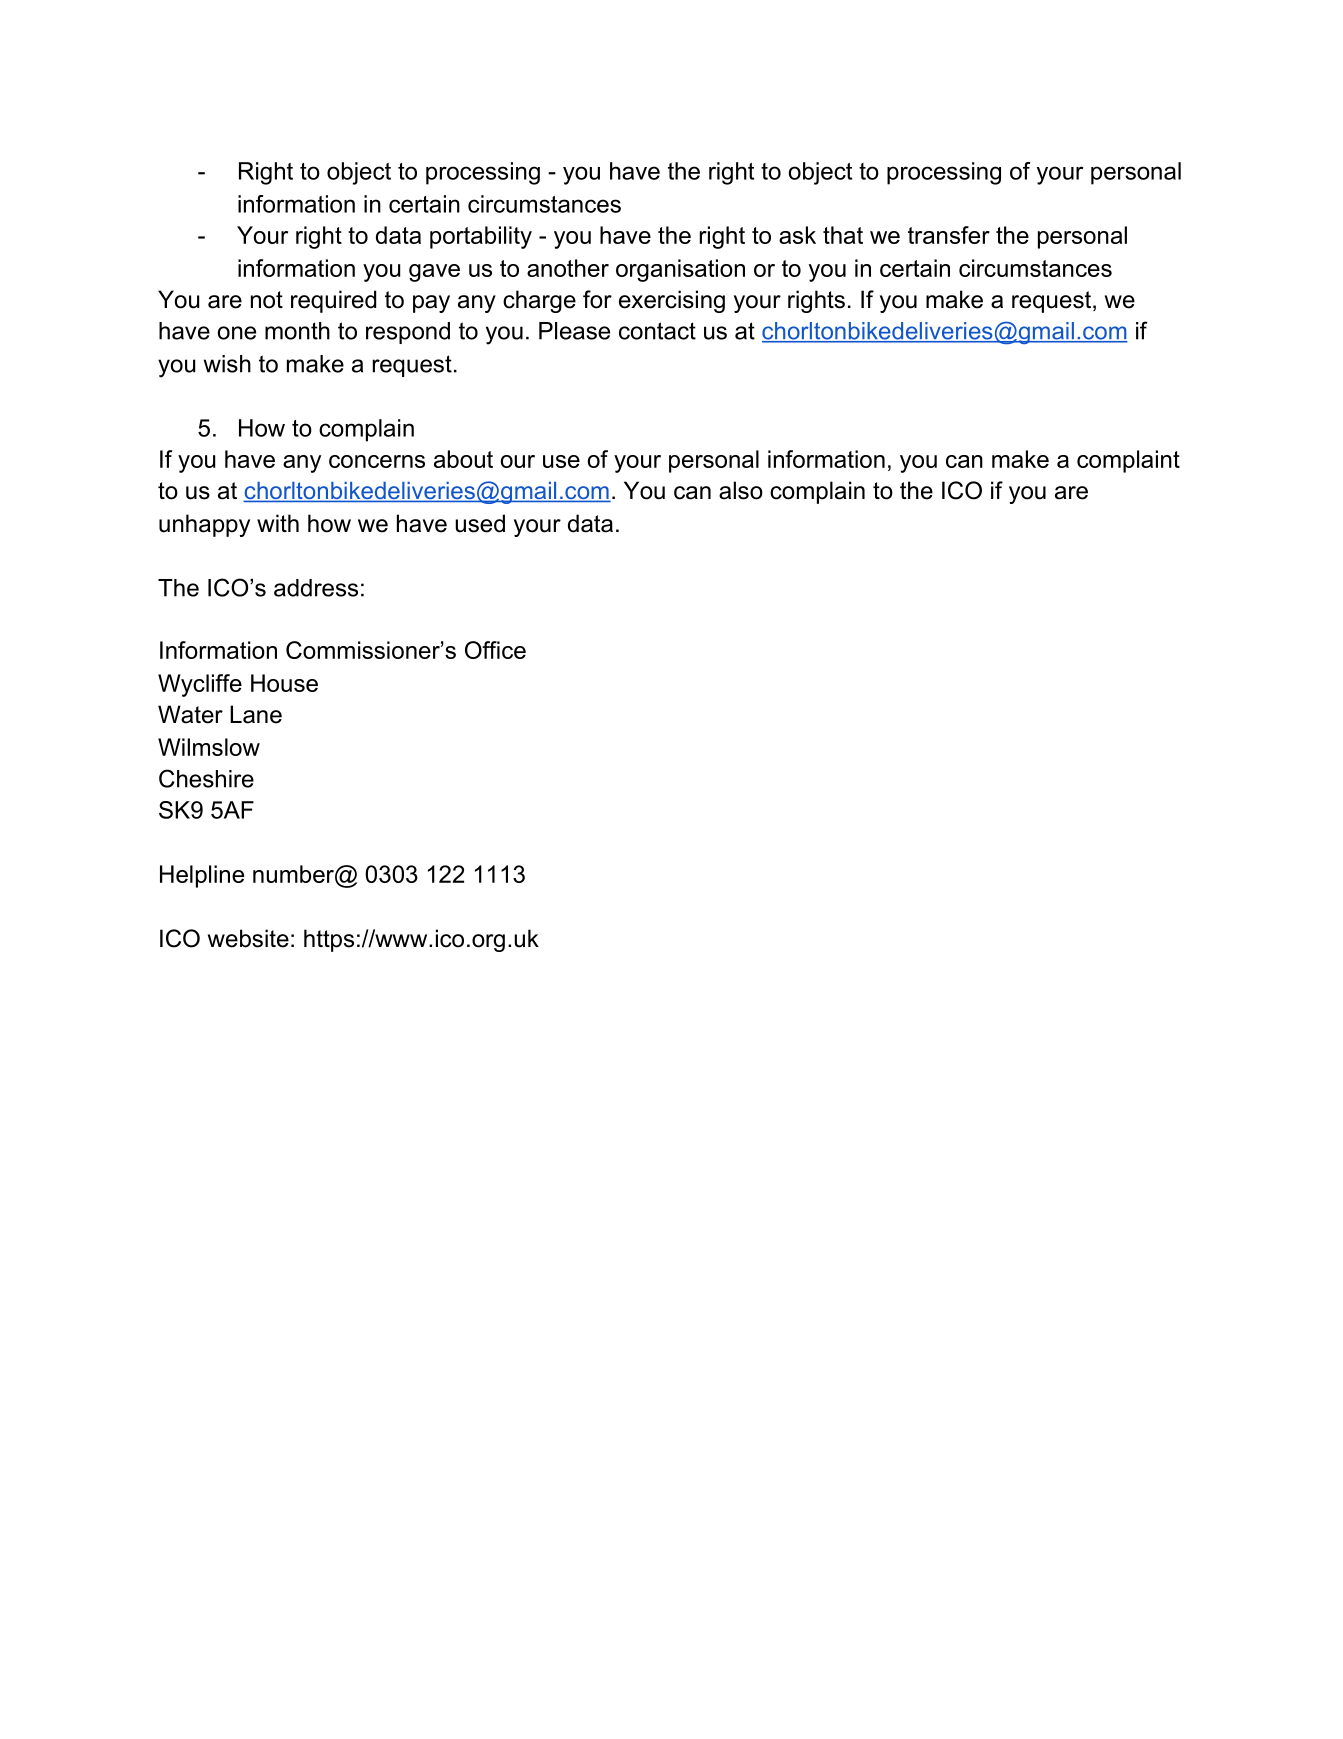 The image size is (1343, 1739). I want to click on website, so click(248, 938).
